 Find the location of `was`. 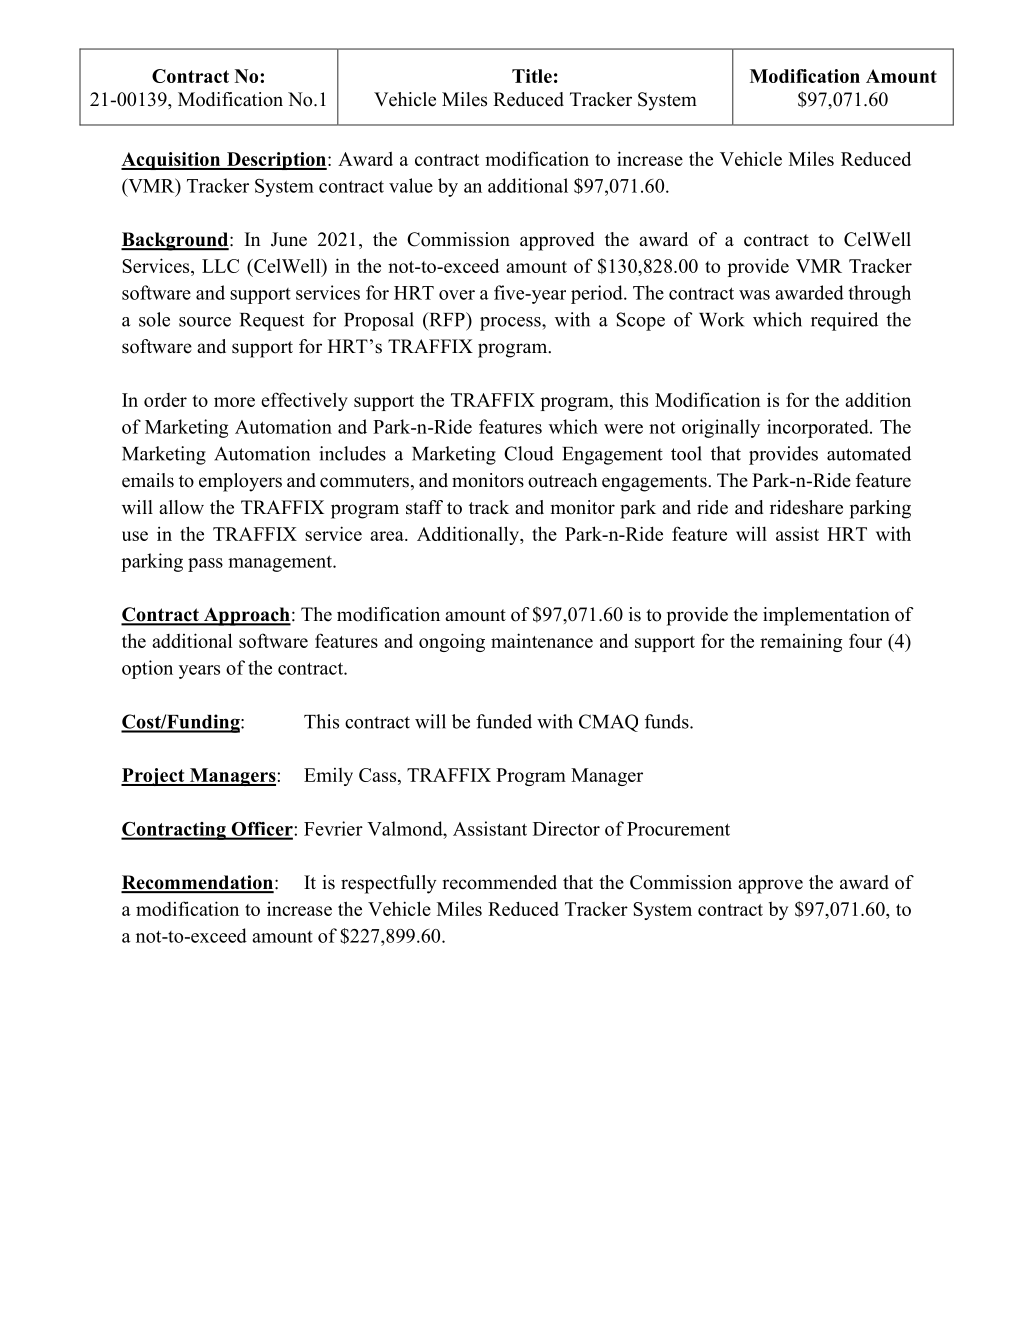

was is located at coordinates (754, 295).
